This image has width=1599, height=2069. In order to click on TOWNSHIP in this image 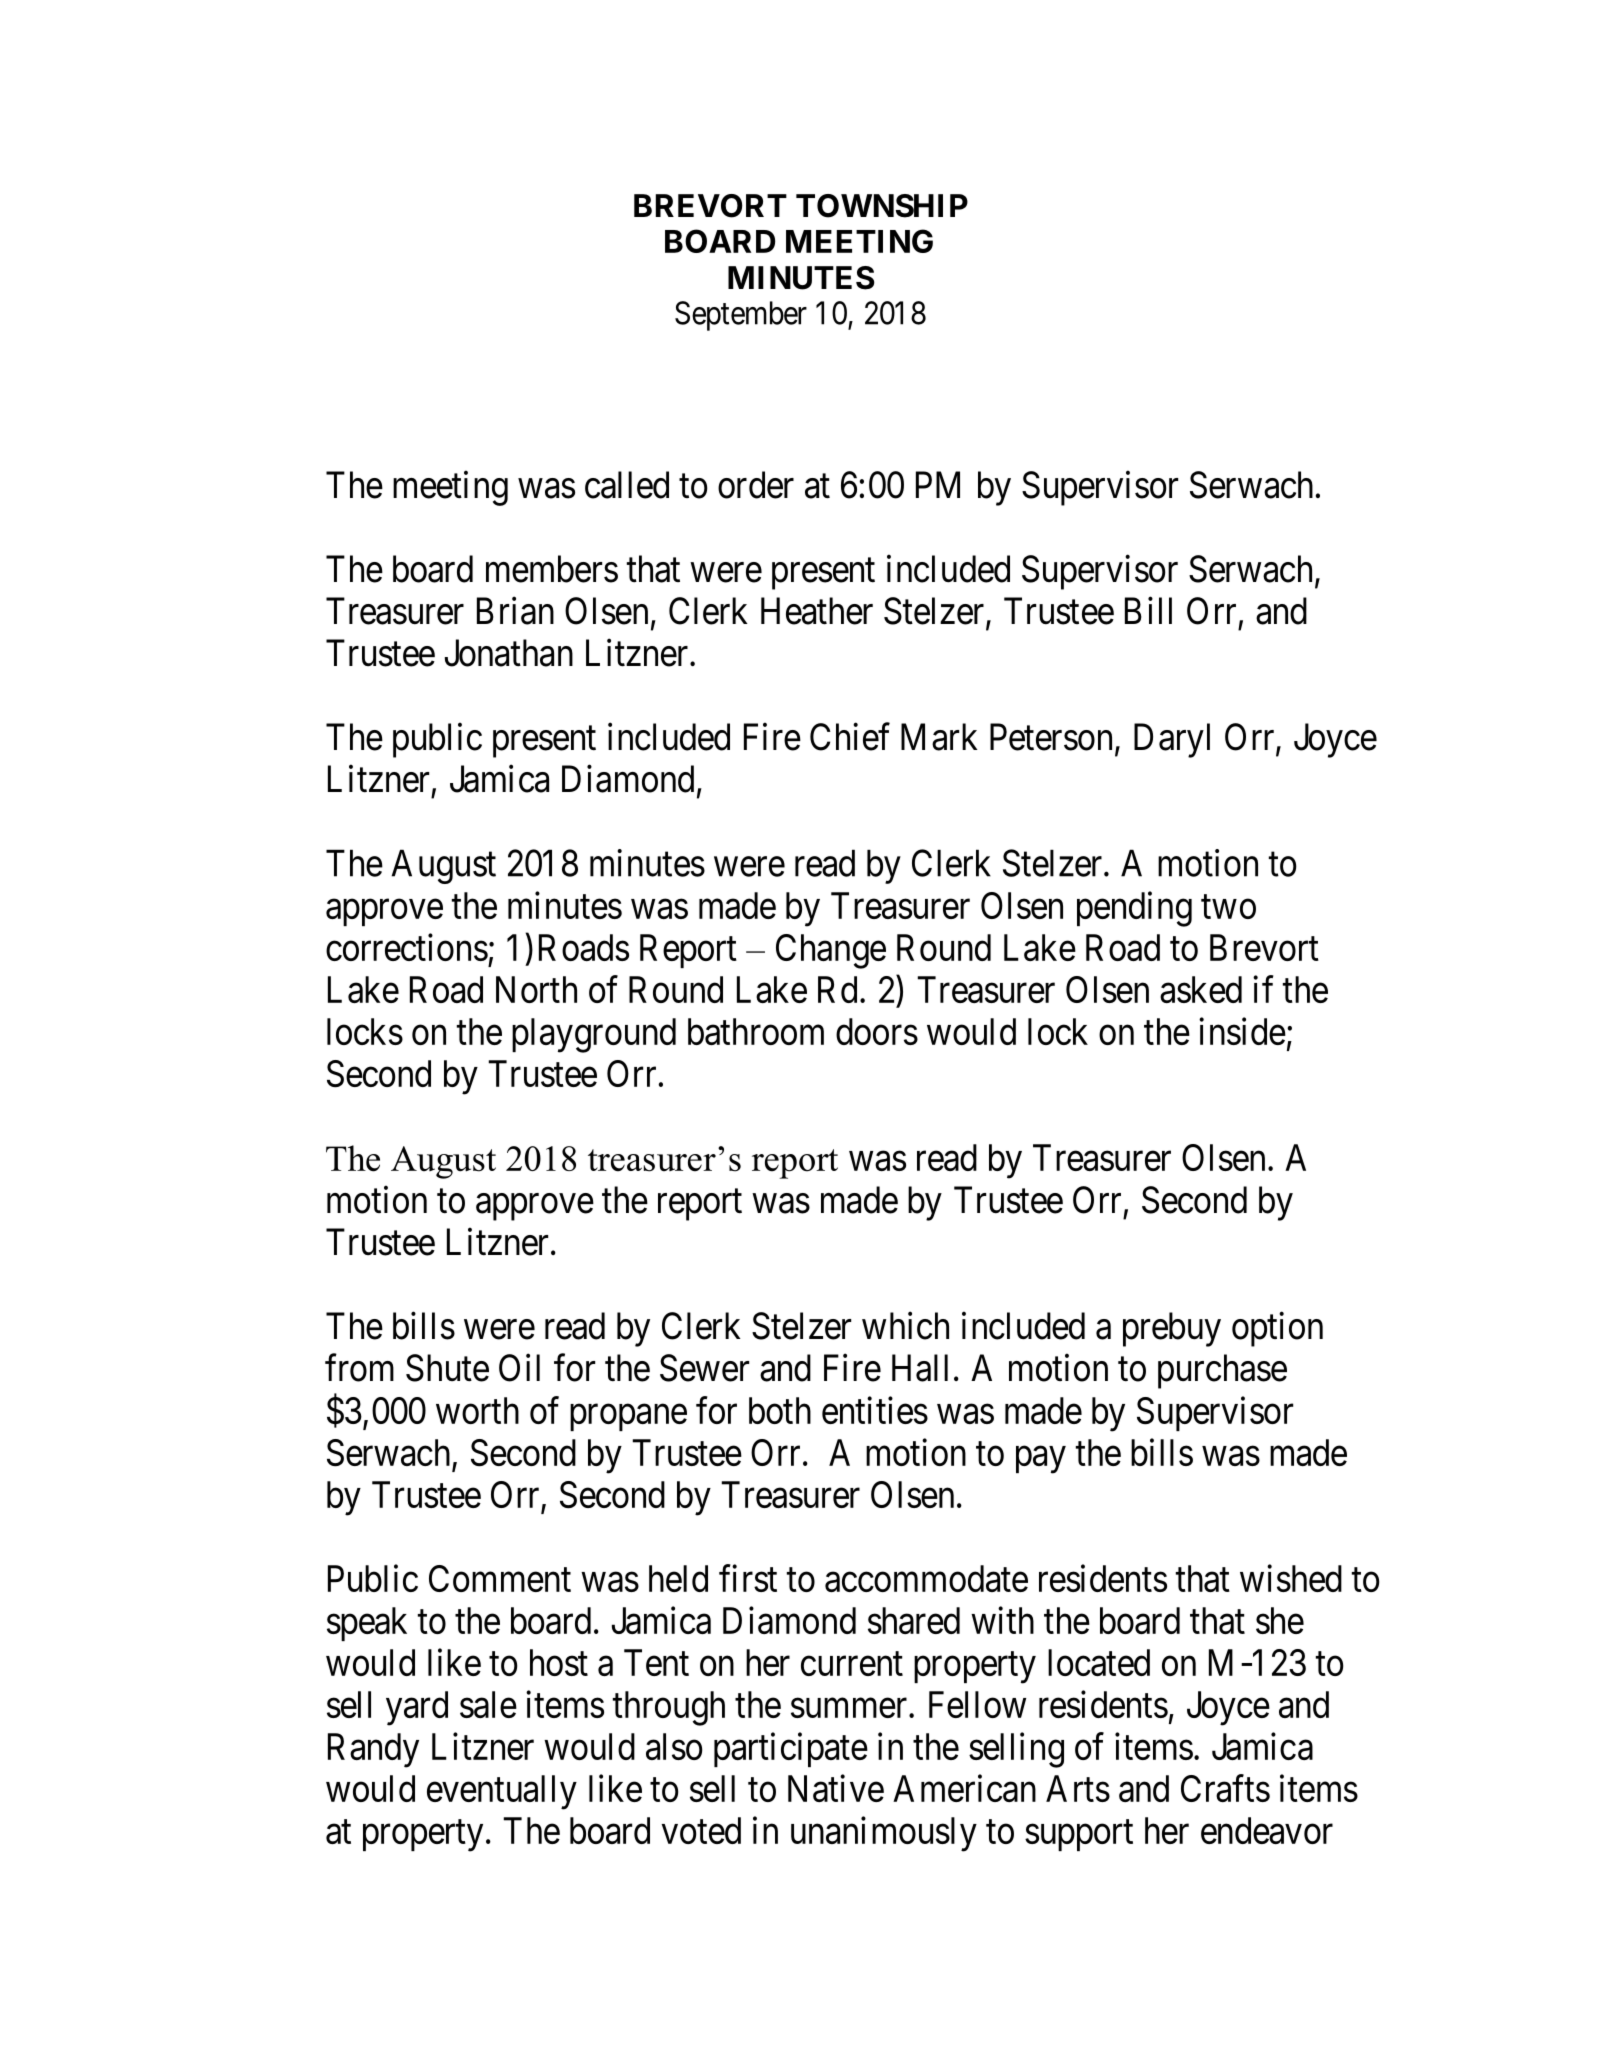, I will do `click(882, 206)`.
